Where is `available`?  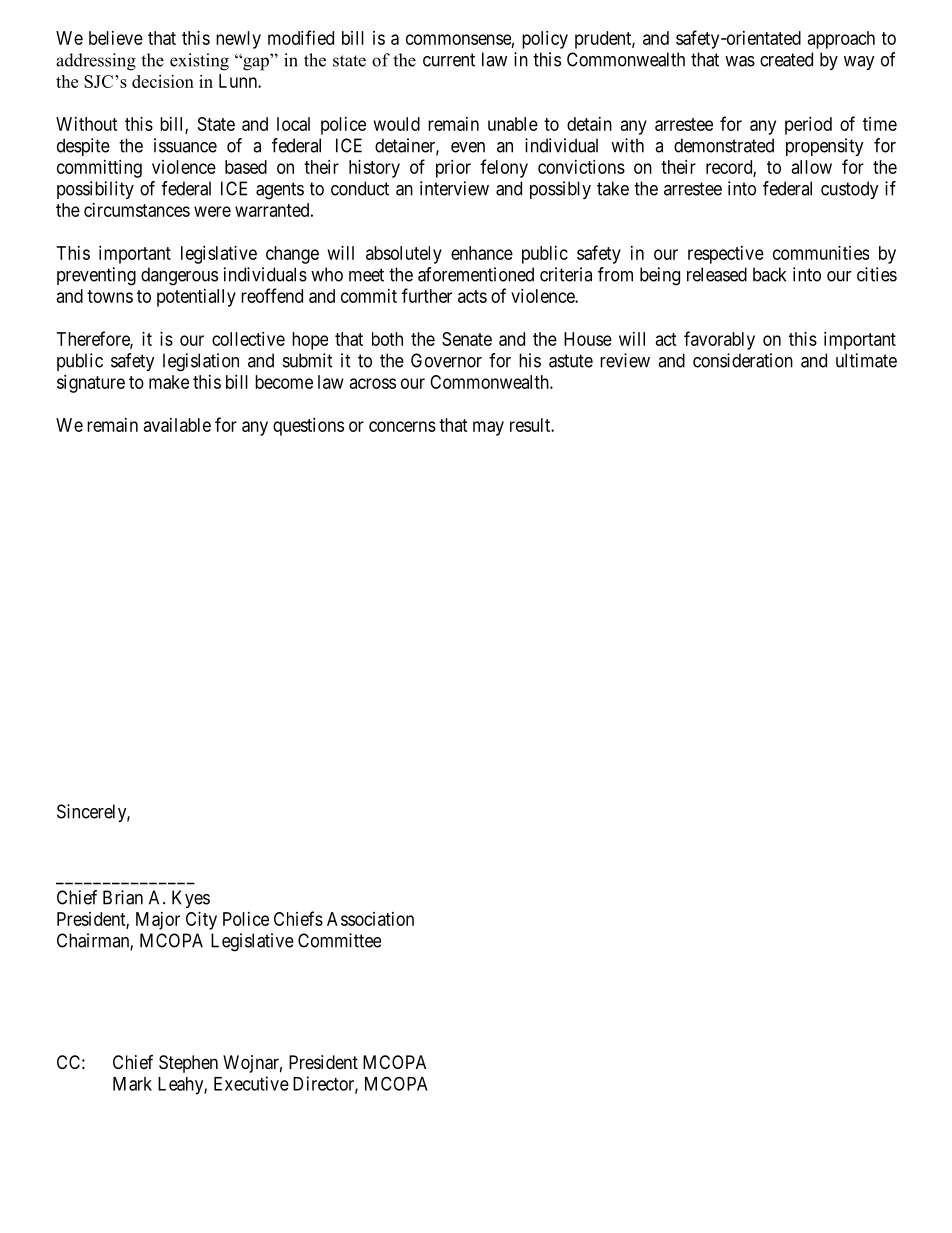 available is located at coordinates (177, 425).
